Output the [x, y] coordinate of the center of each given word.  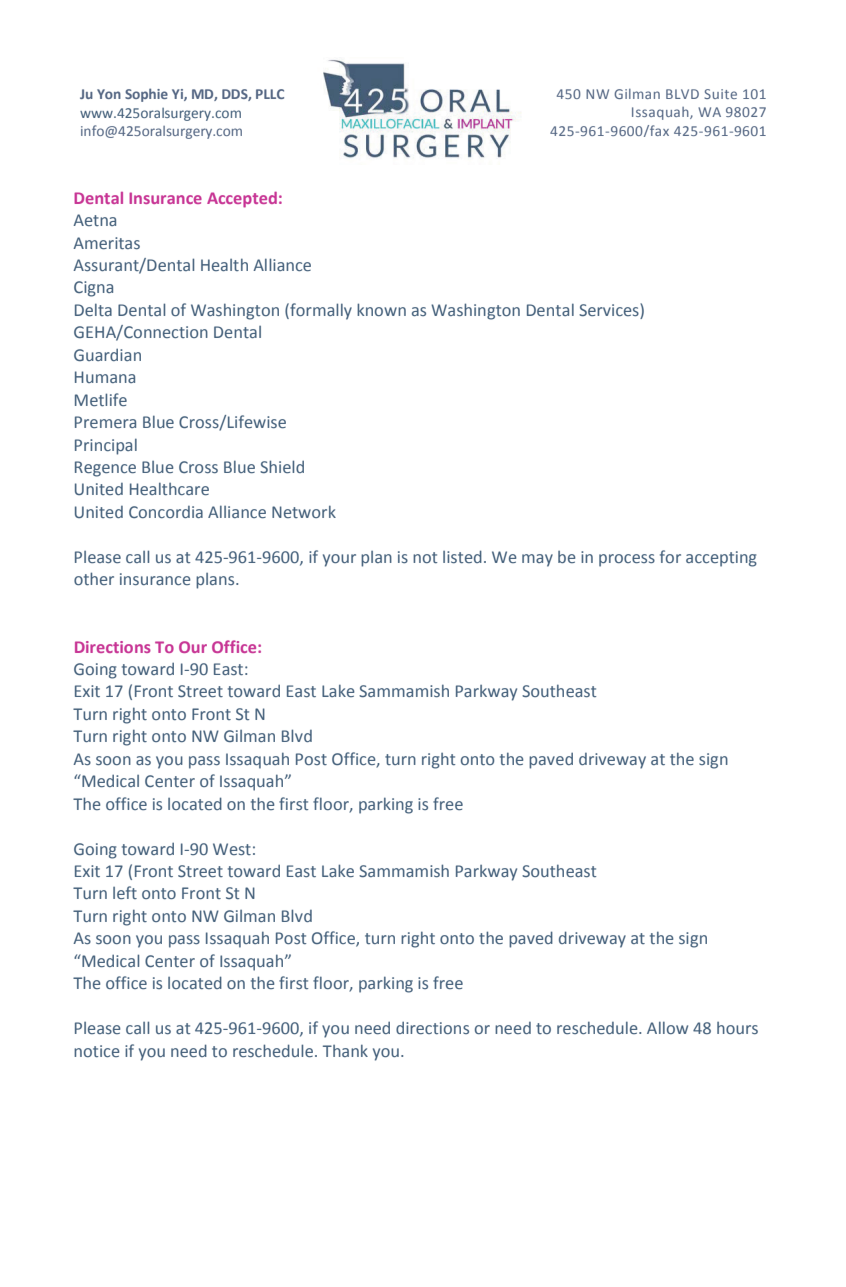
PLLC [270, 94]
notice [97, 1051]
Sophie [146, 95]
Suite [720, 94]
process [627, 560]
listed [462, 556]
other [94, 578]
